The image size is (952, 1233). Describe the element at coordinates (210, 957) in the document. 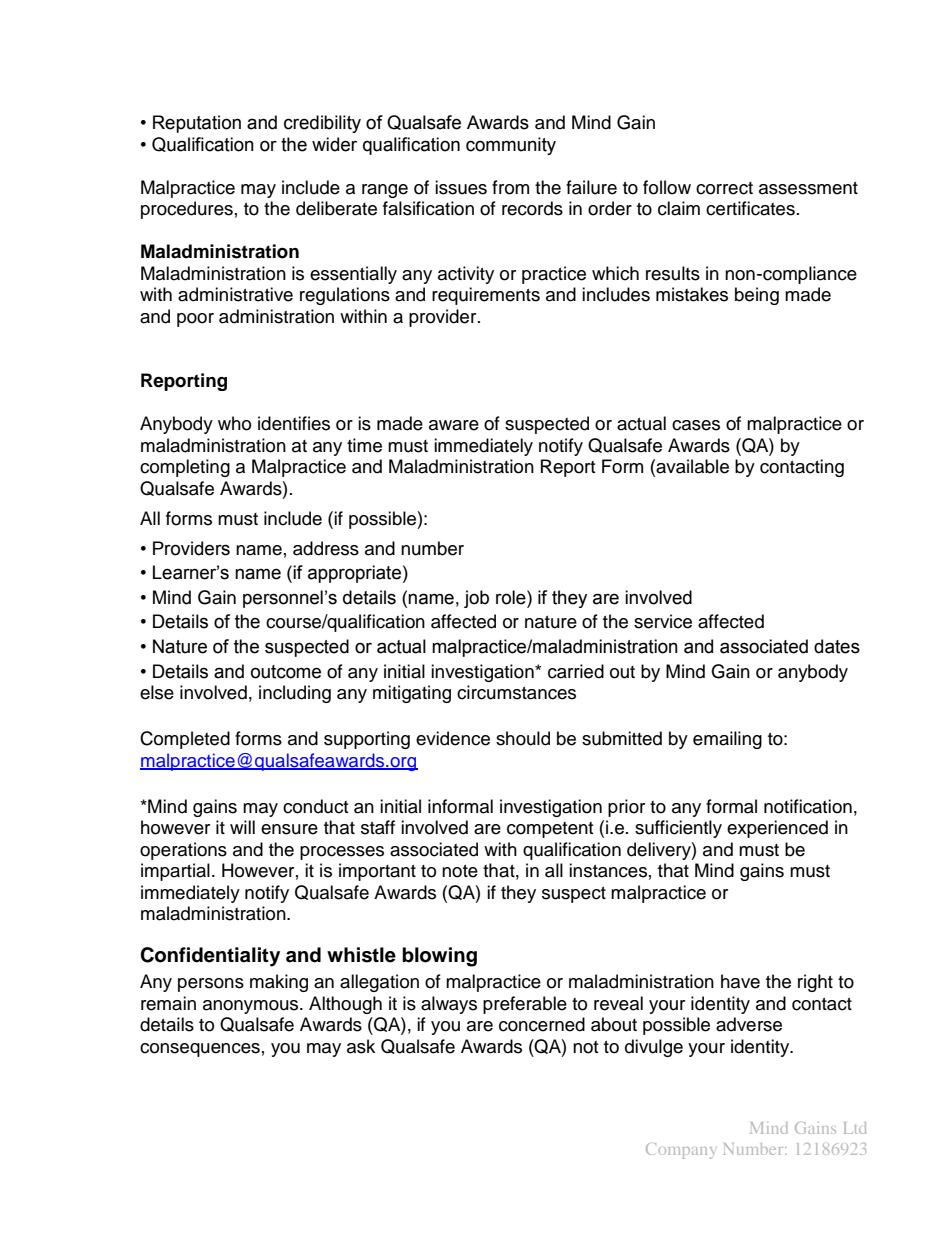

I see `Confidentiality` at that location.
